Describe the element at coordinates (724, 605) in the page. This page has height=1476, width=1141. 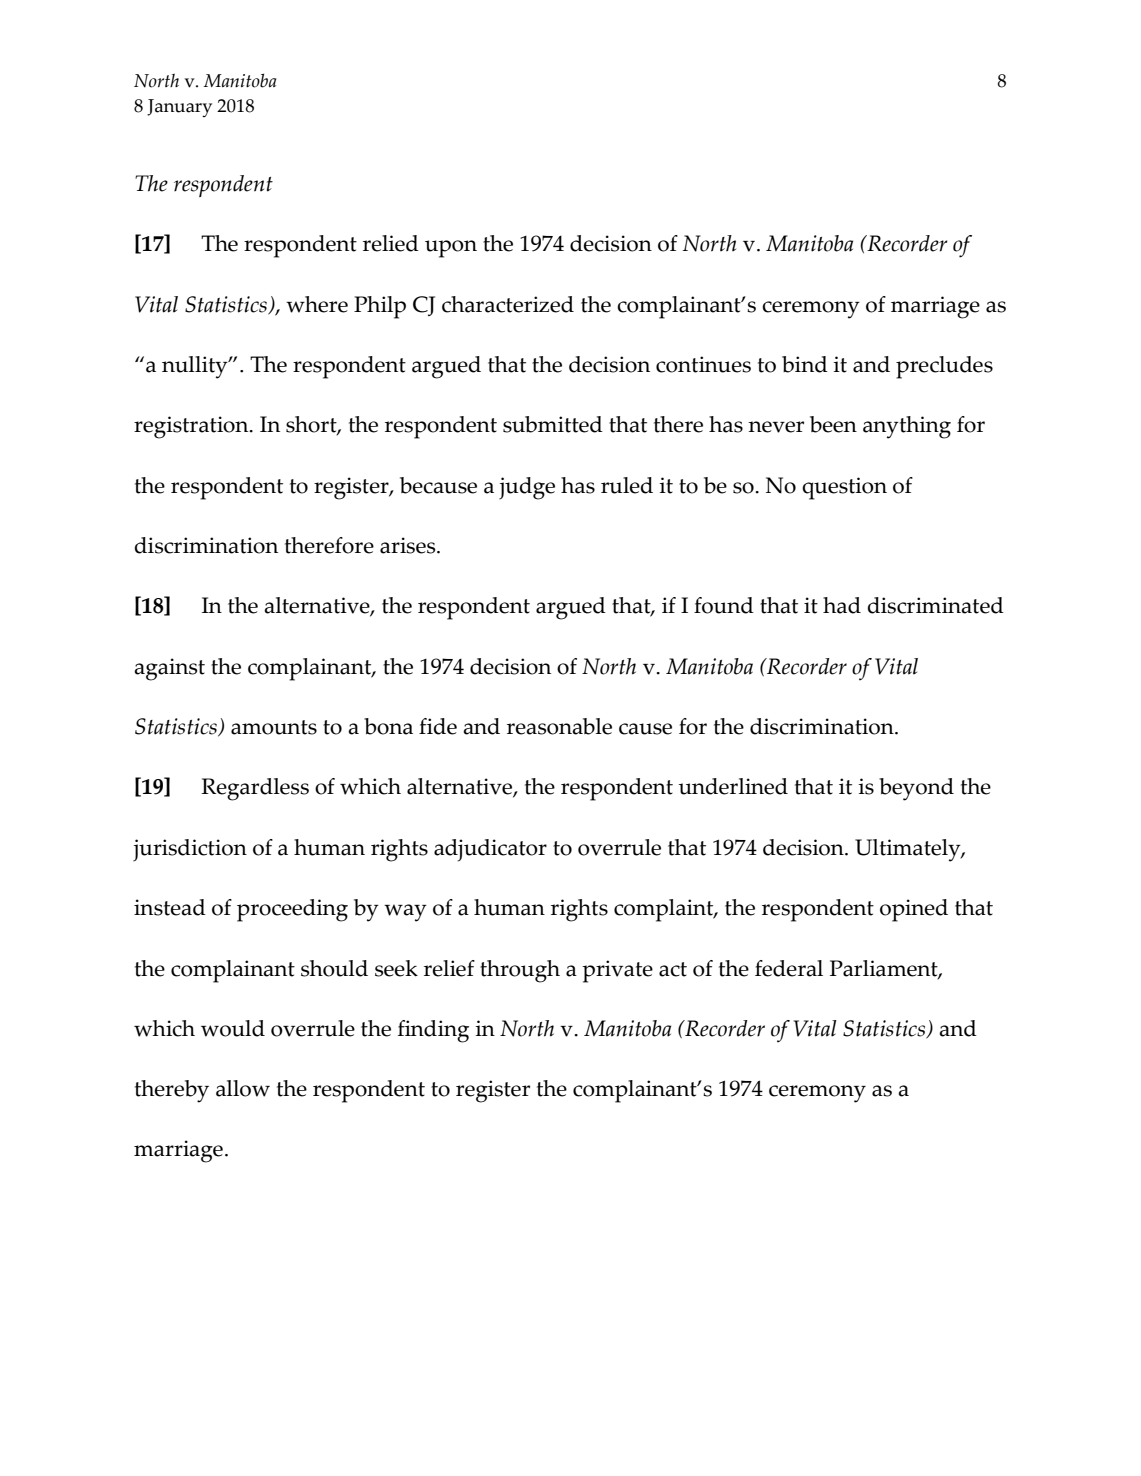
I see `found` at that location.
